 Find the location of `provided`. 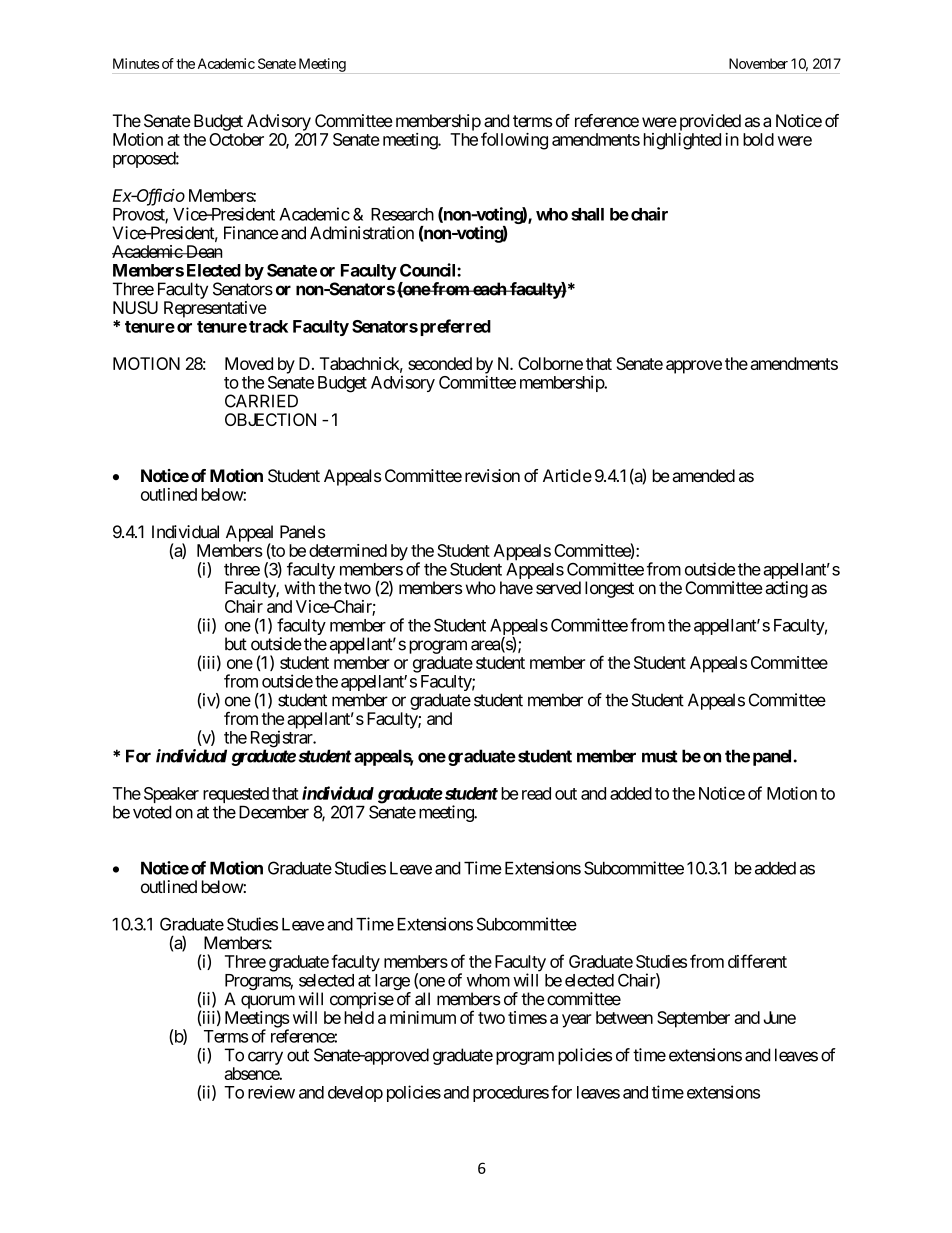

provided is located at coordinates (710, 122).
